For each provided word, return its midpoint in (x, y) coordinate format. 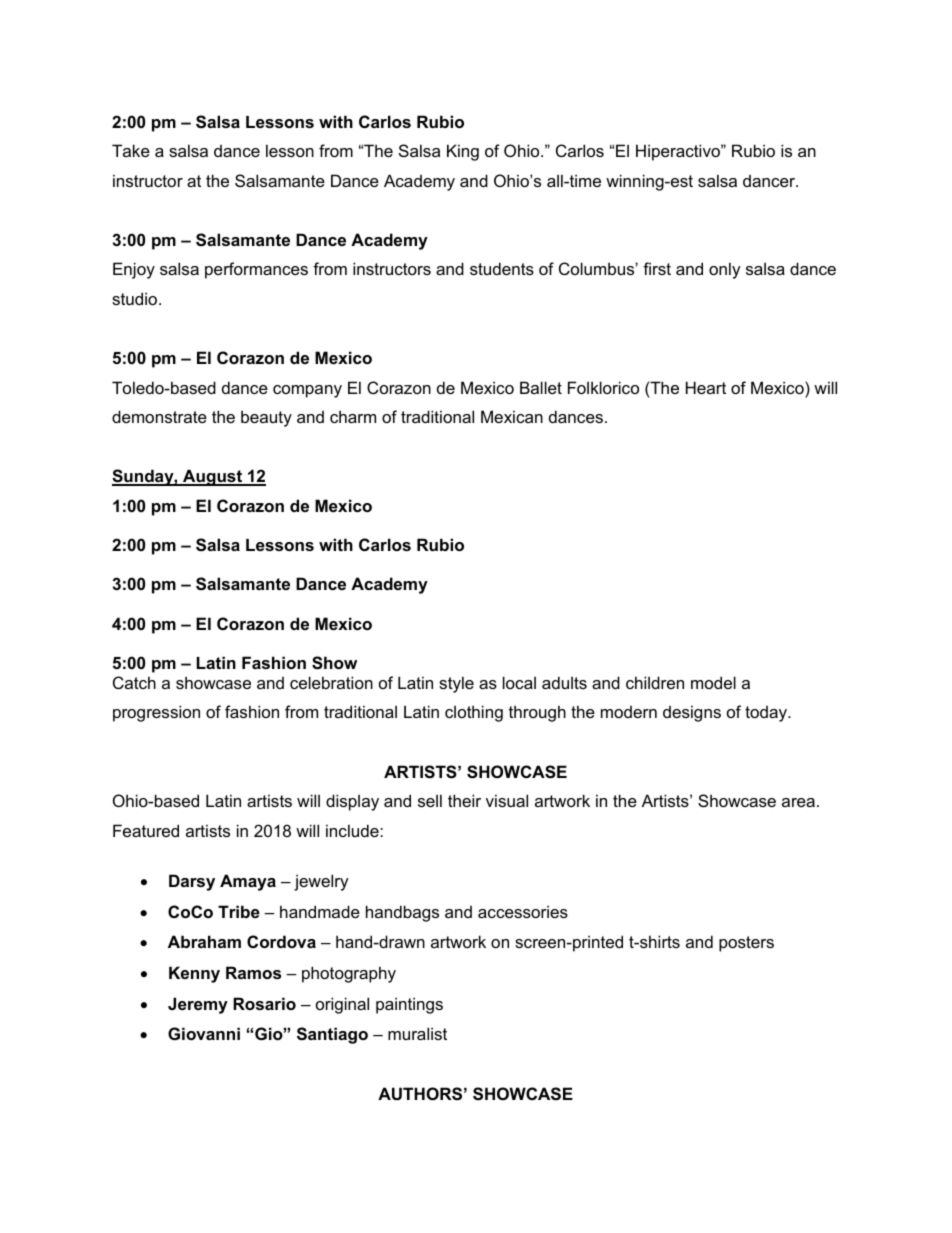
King (463, 152)
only (725, 270)
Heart (706, 387)
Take (131, 150)
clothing (474, 713)
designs (692, 713)
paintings (409, 1005)
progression (156, 713)
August (212, 477)
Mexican (512, 416)
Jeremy (198, 1005)
